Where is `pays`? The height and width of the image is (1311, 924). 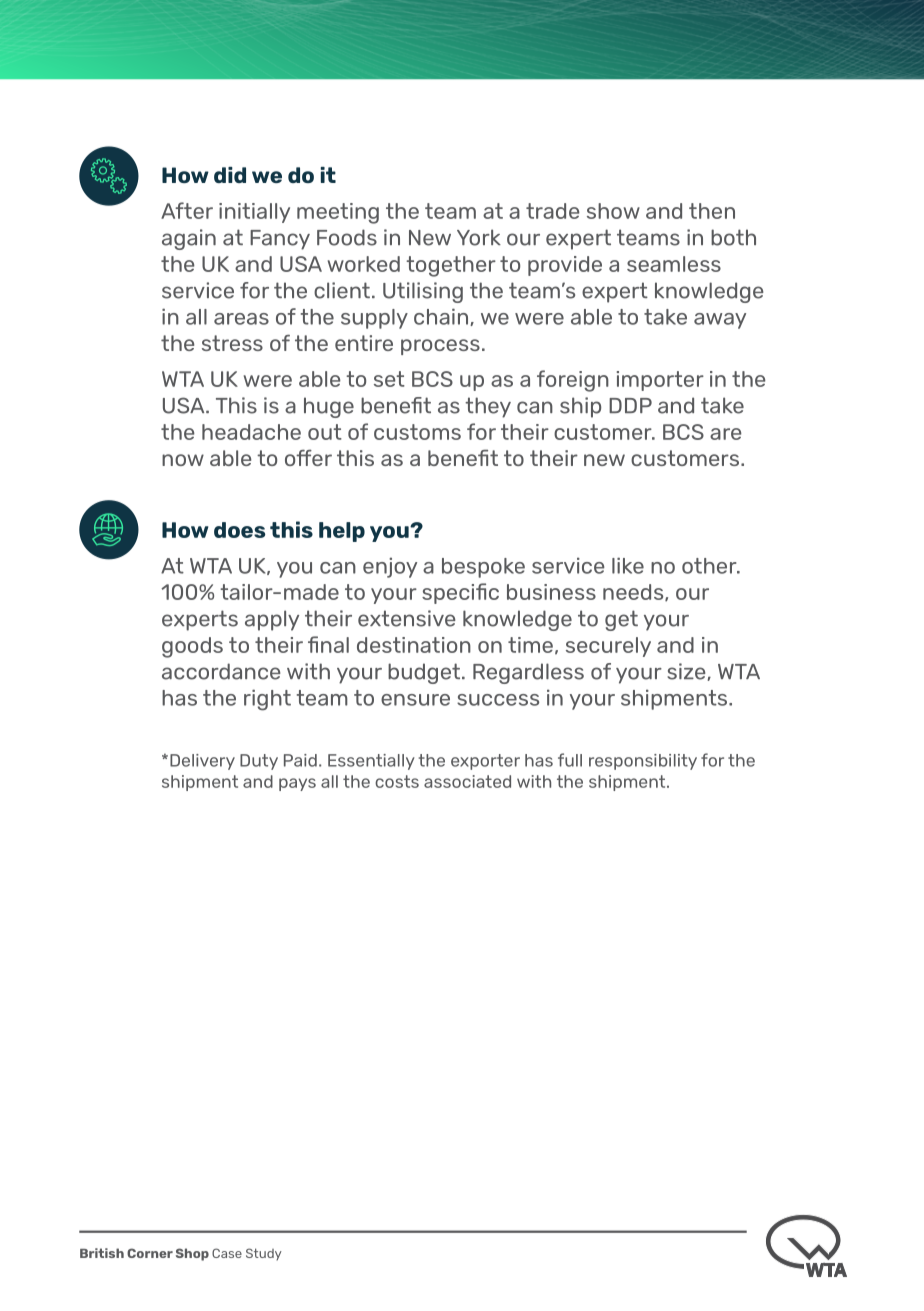 pays is located at coordinates (297, 784).
